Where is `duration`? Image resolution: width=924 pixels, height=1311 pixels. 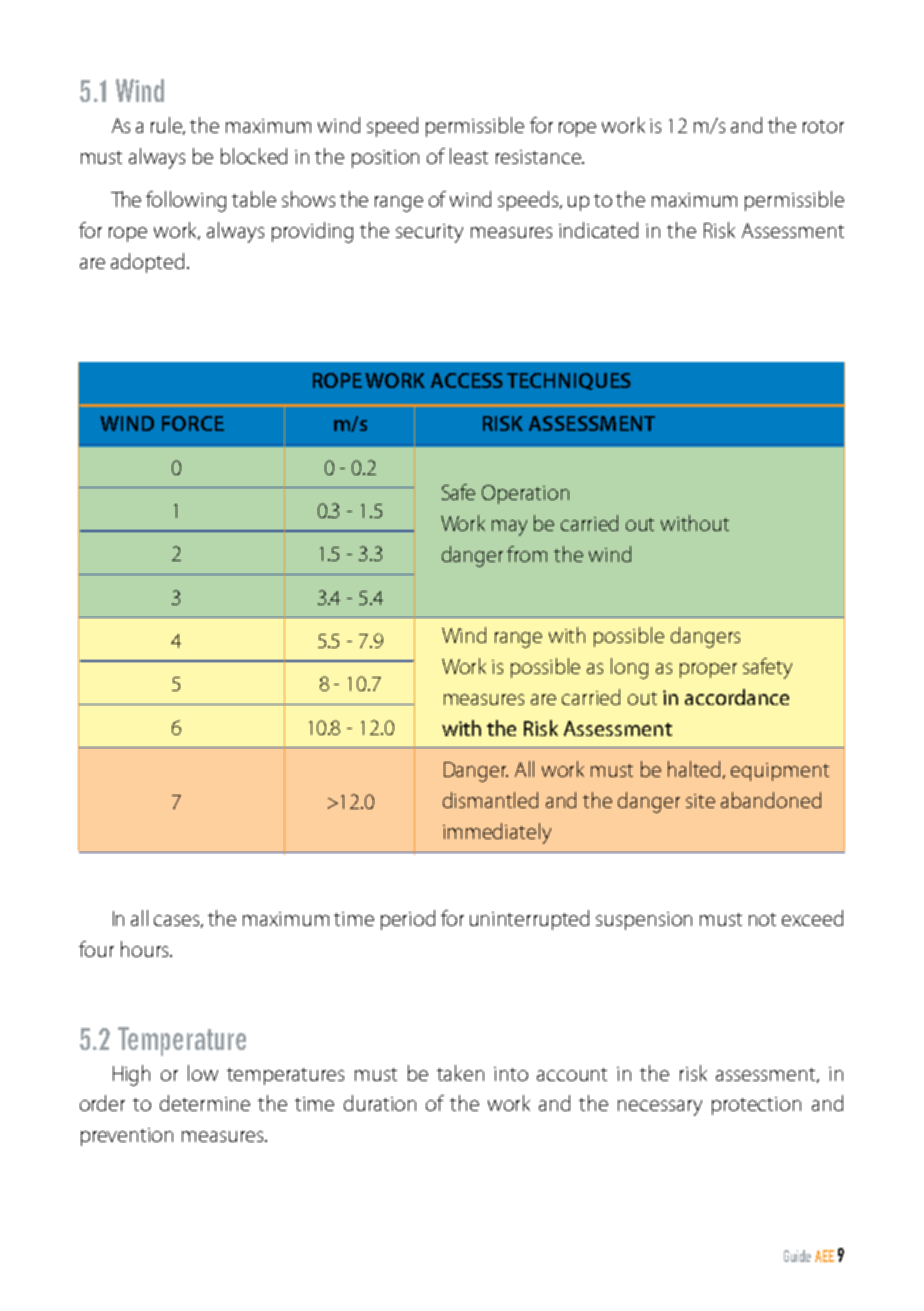 duration is located at coordinates (380, 1103).
